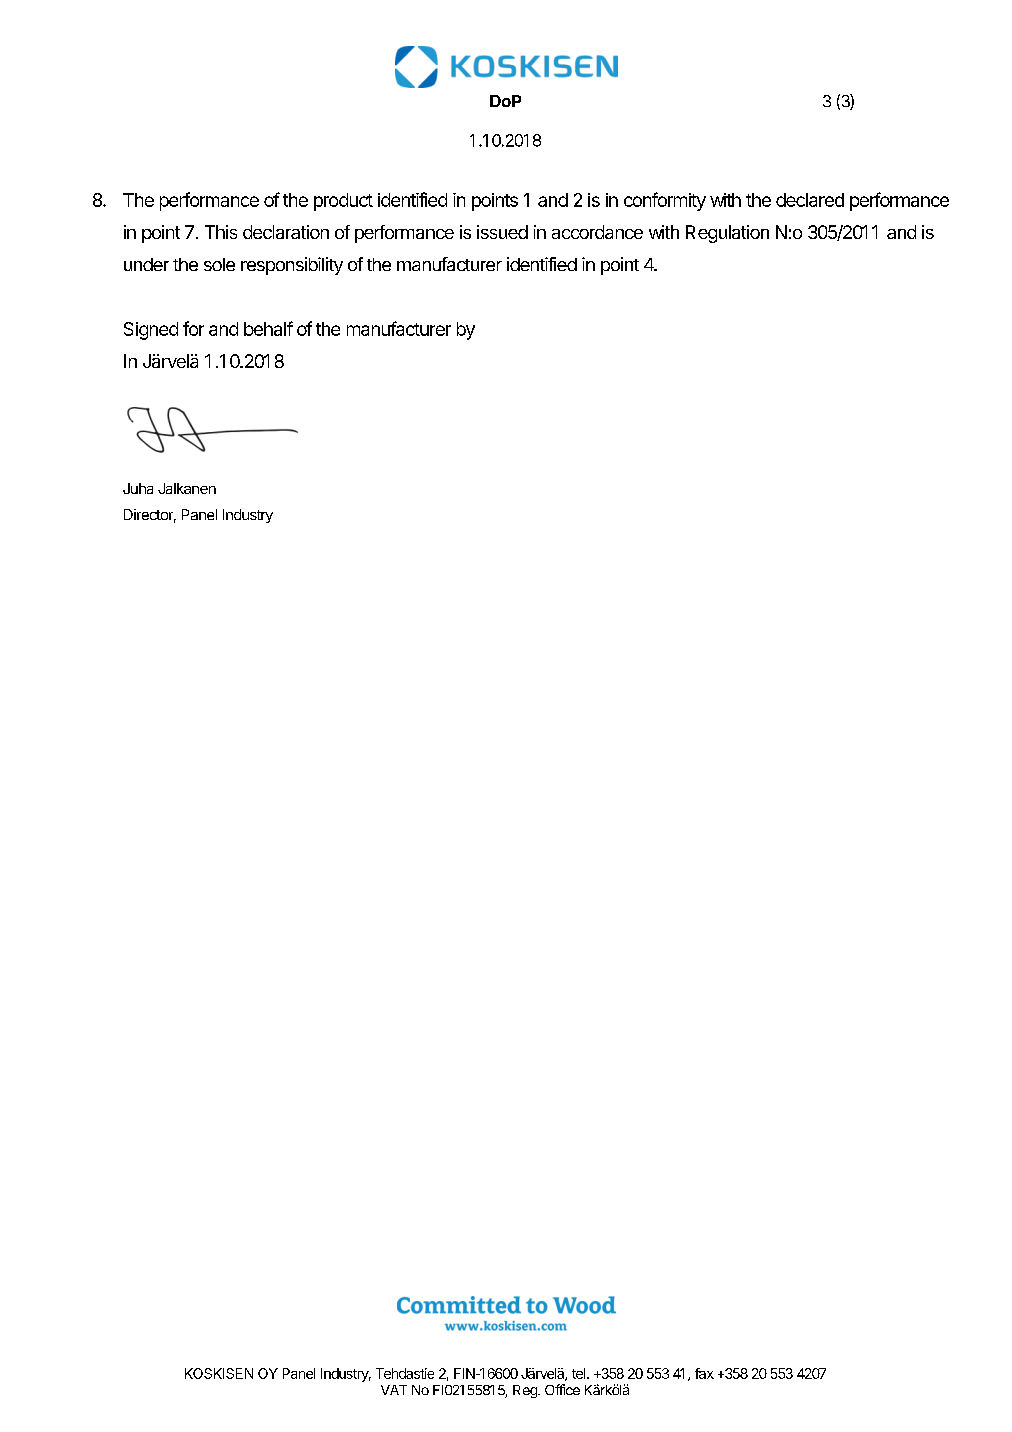 Image resolution: width=1012 pixels, height=1432 pixels. What do you see at coordinates (580, 1373) in the screenshot?
I see `tel` at bounding box center [580, 1373].
